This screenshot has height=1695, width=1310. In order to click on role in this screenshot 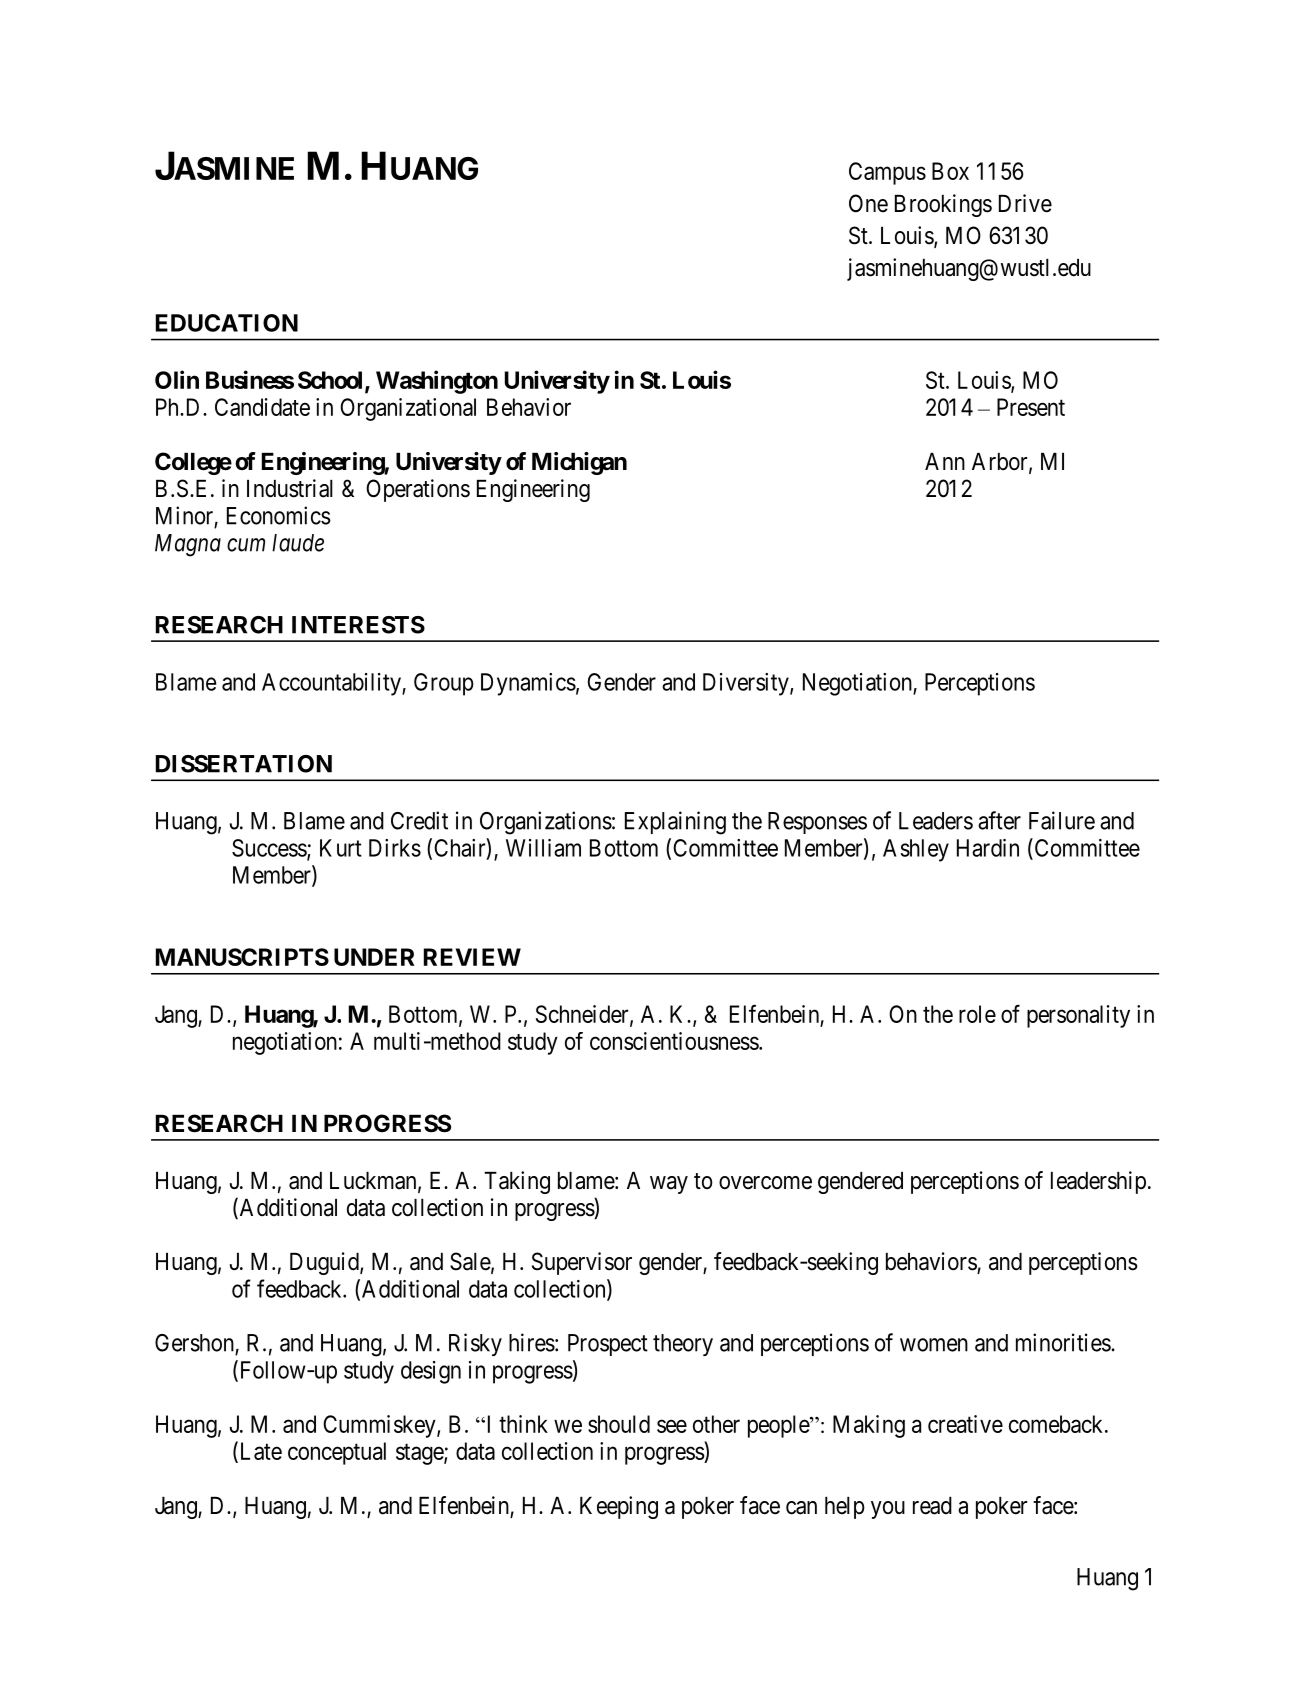, I will do `click(977, 1014)`.
